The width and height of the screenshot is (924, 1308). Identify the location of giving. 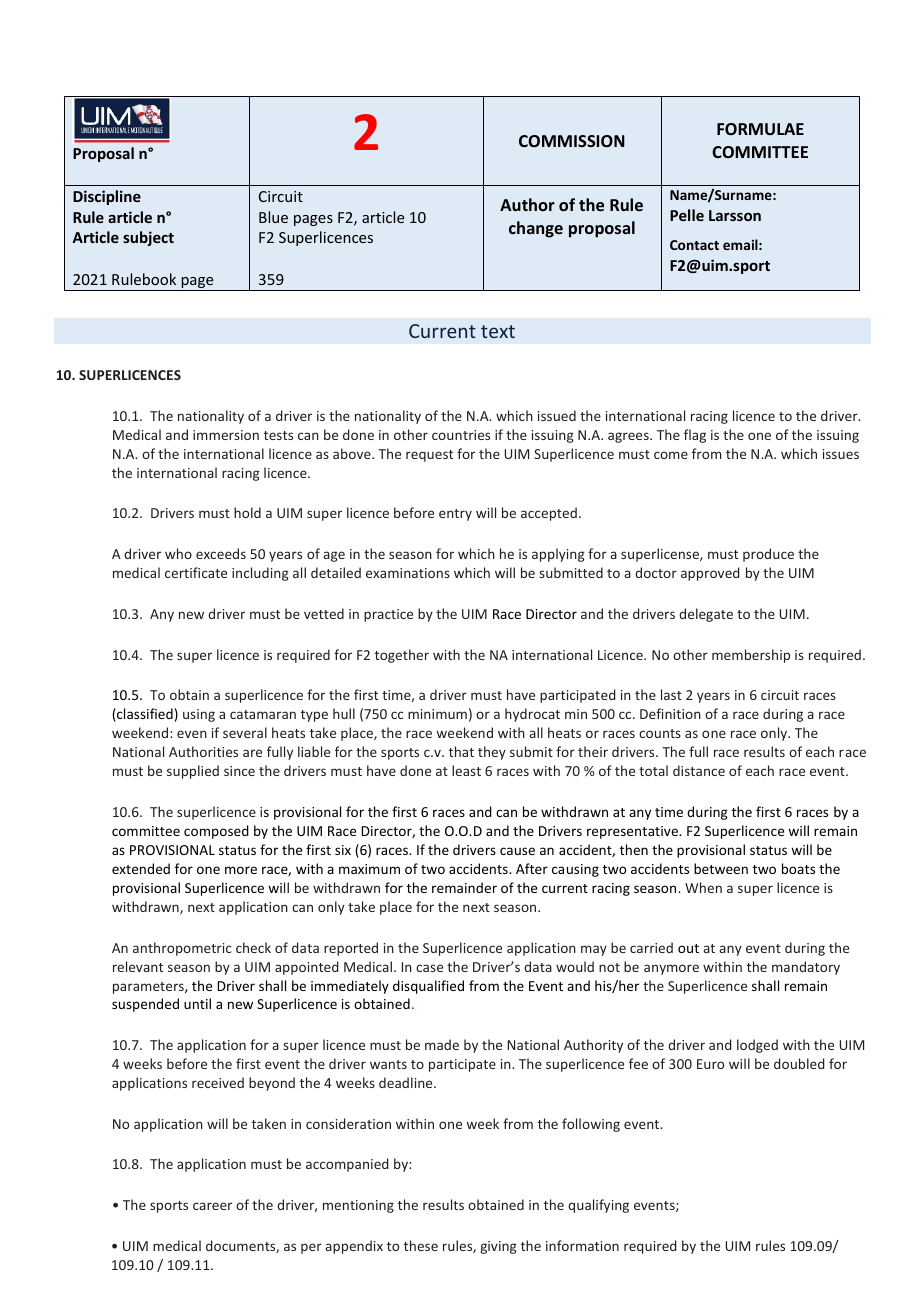
(498, 1247).
